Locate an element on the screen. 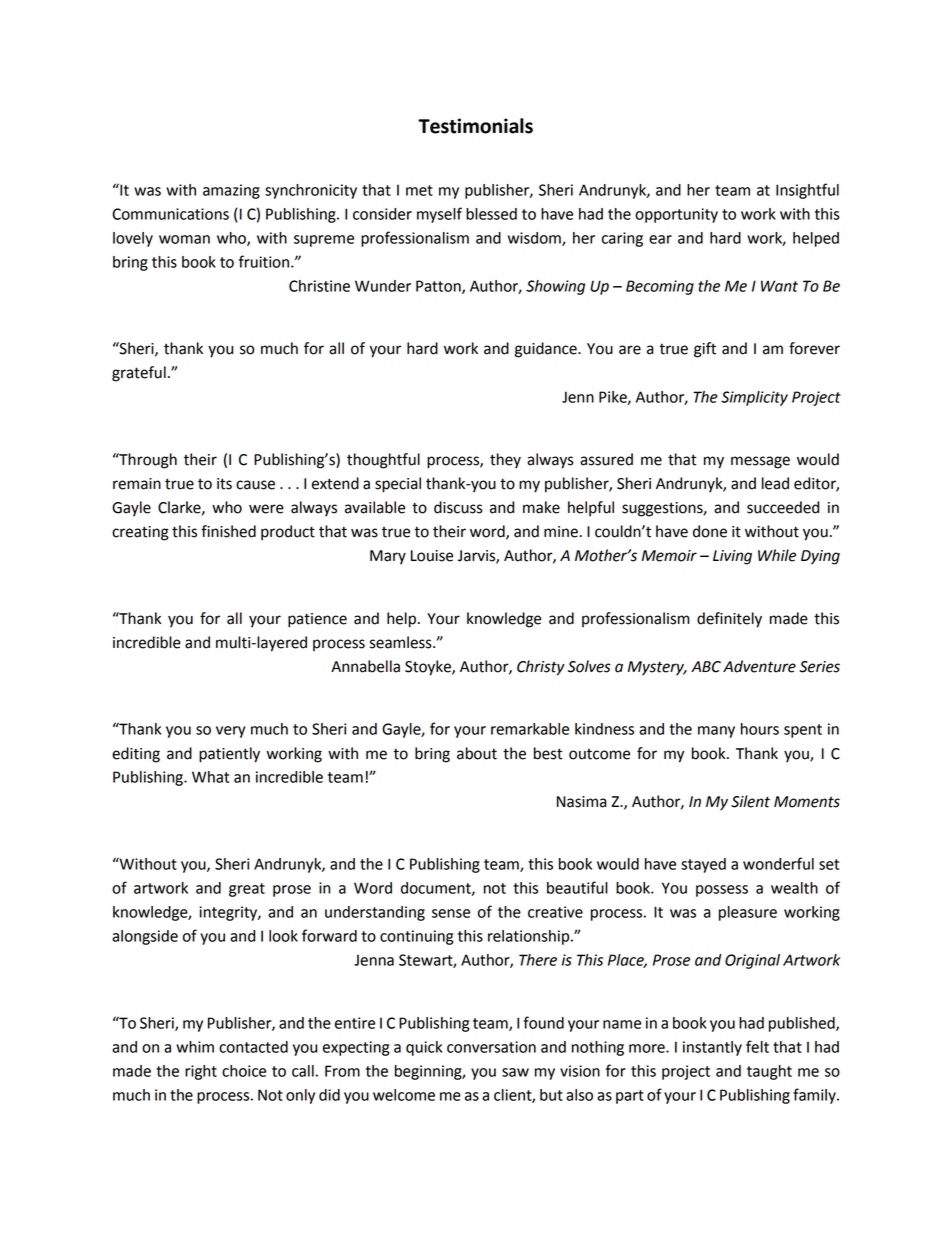 Image resolution: width=952 pixels, height=1233 pixels. grateful is located at coordinates (139, 374).
